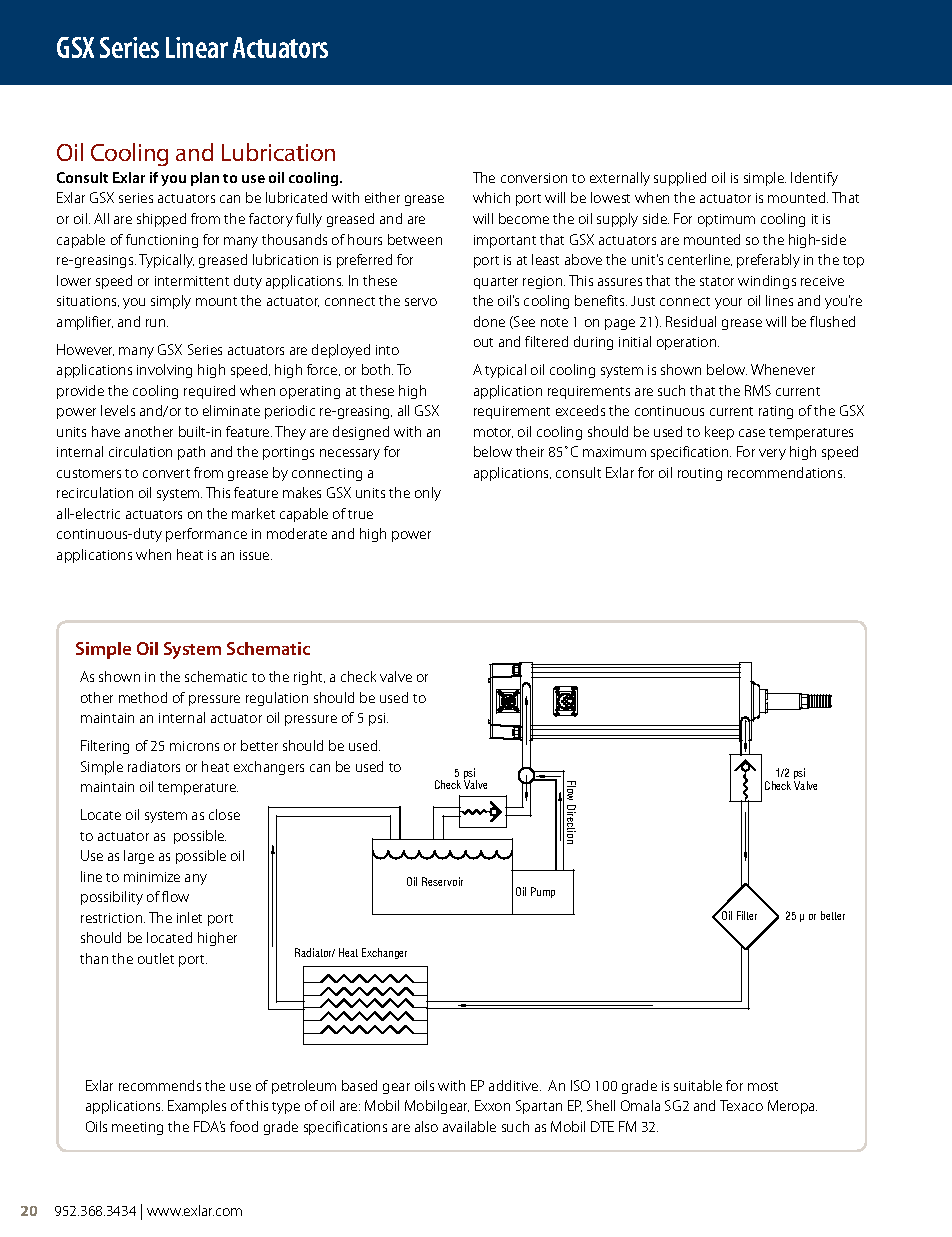  What do you see at coordinates (493, 433) in the screenshot?
I see `motor` at bounding box center [493, 433].
